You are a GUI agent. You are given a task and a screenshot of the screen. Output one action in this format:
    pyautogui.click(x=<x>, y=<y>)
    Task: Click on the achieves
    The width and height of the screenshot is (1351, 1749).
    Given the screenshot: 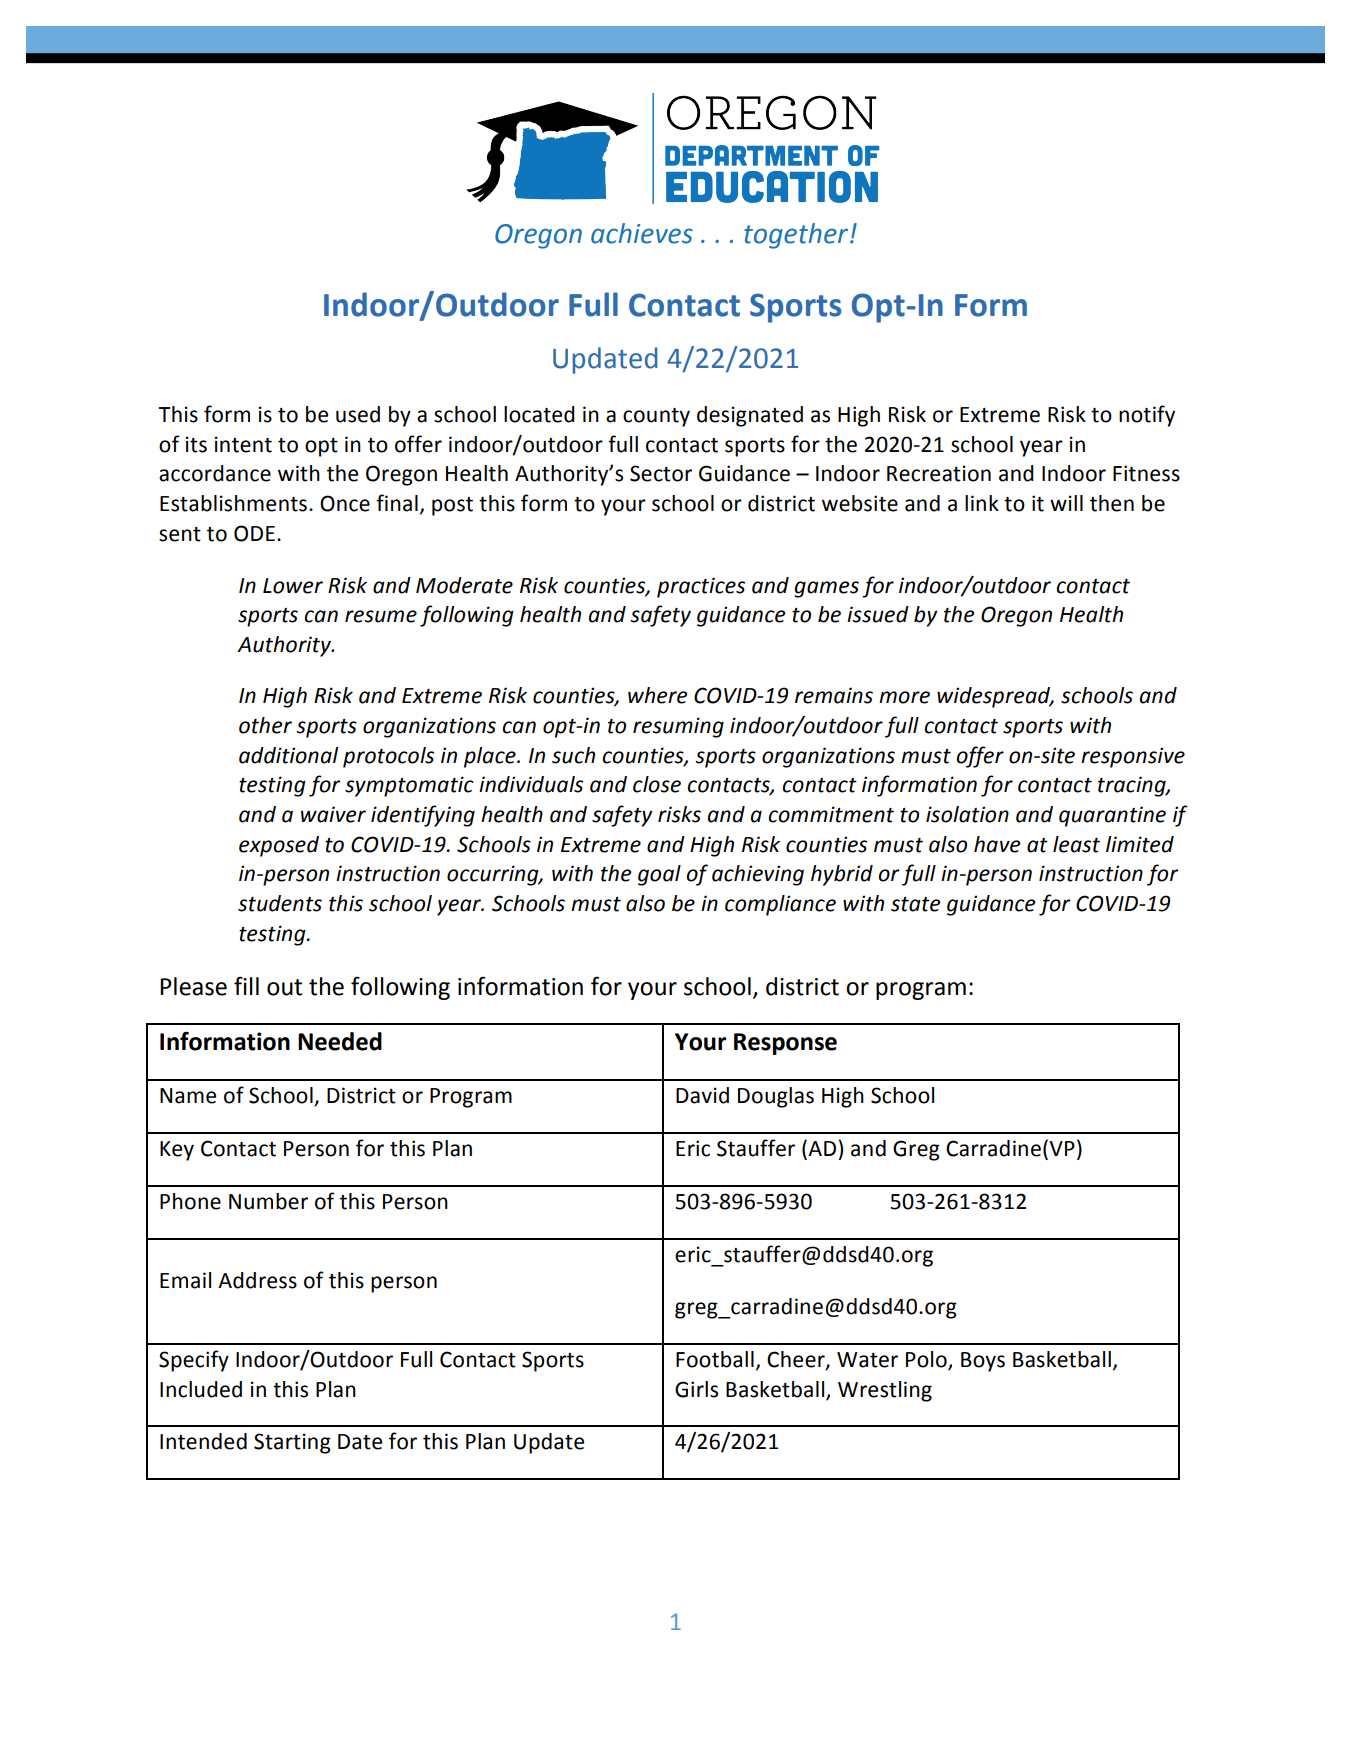 What is the action you would take?
    pyautogui.click(x=642, y=233)
